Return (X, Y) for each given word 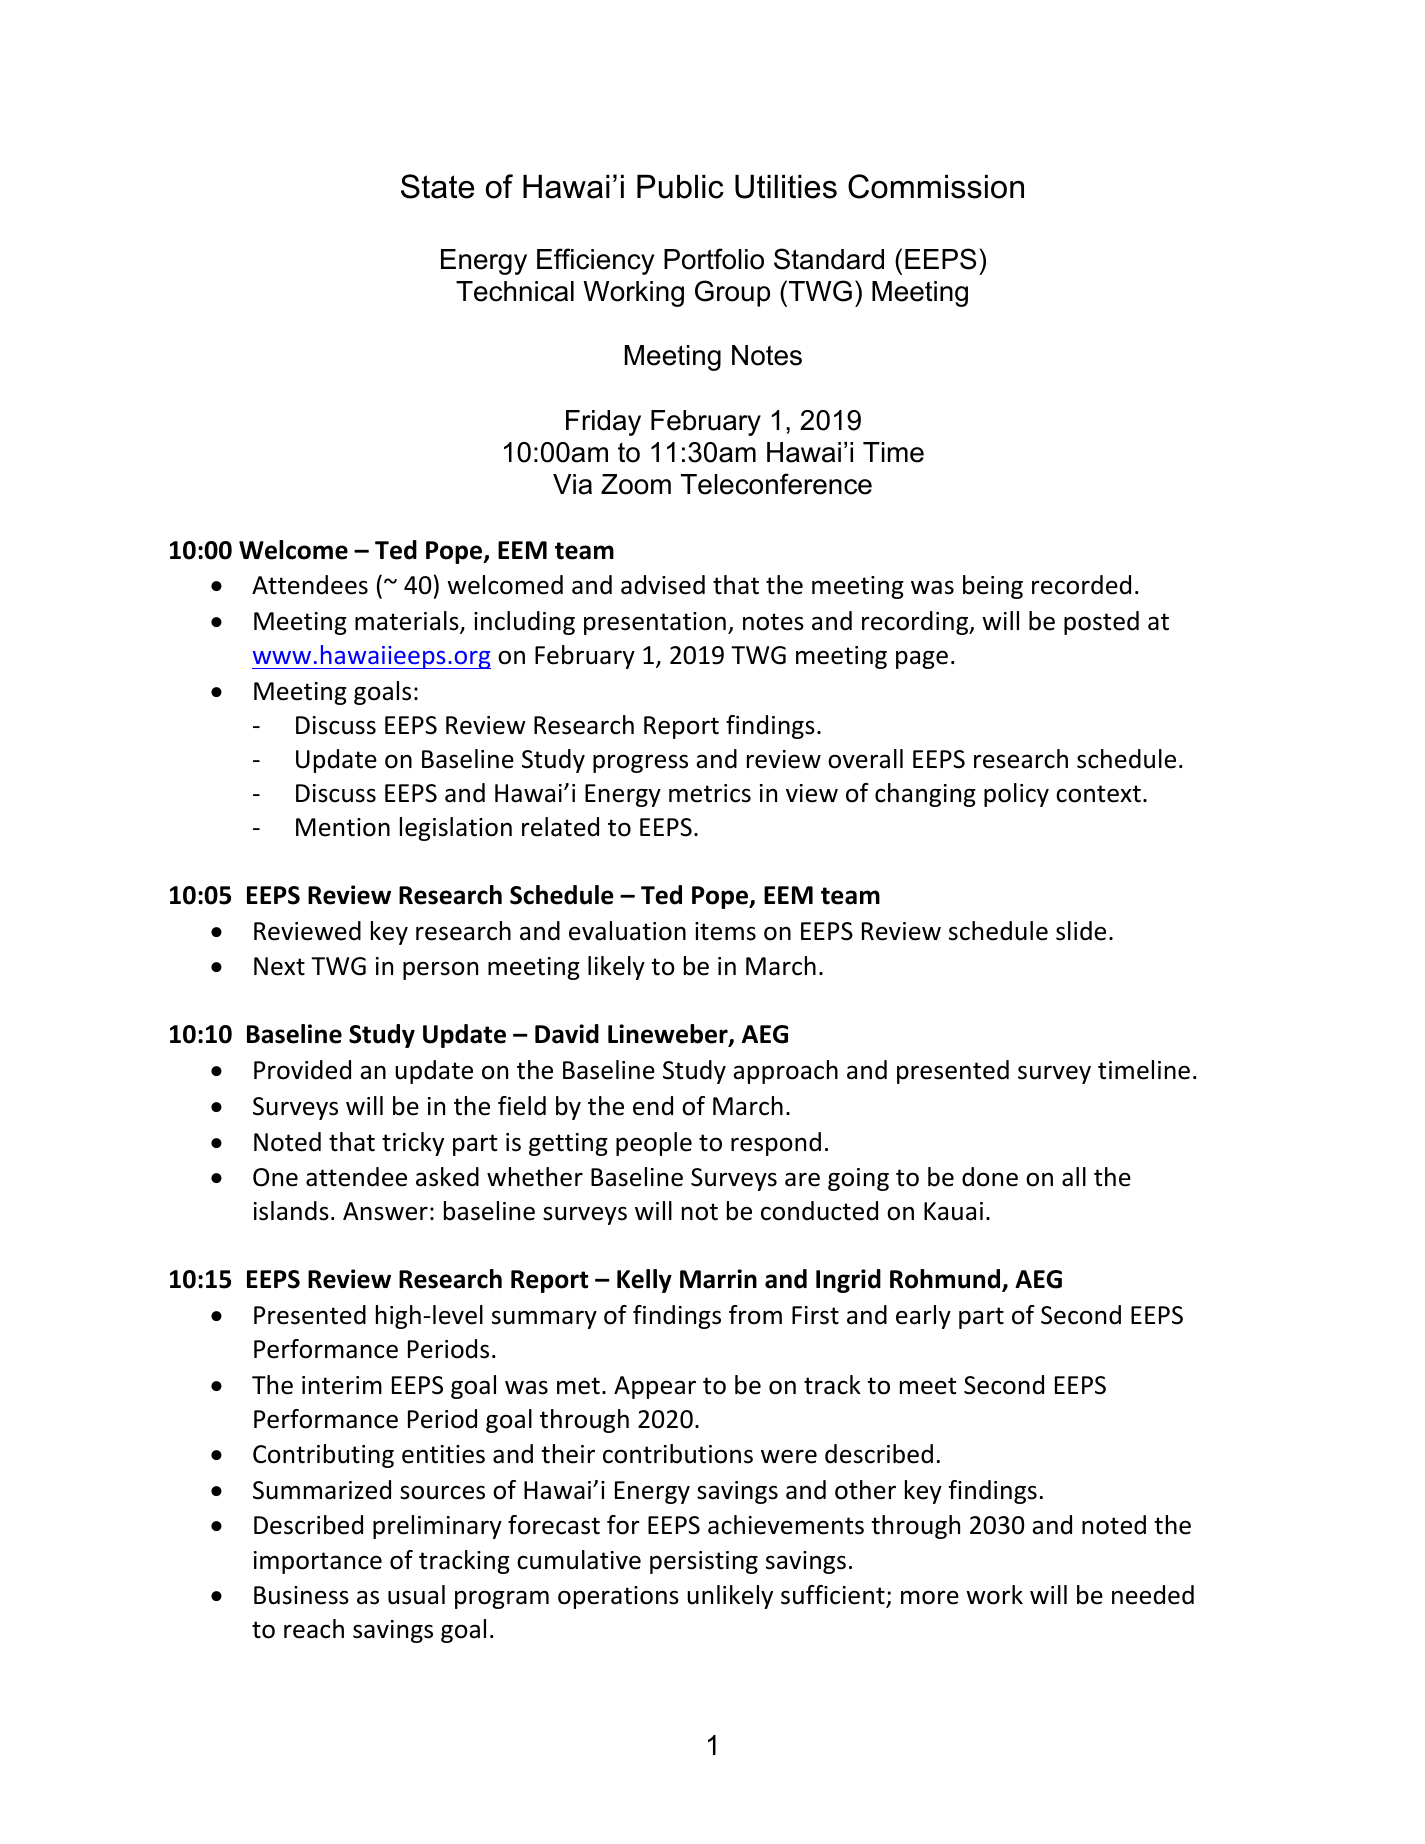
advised (663, 585)
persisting (704, 1562)
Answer (385, 1211)
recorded (1081, 585)
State (437, 186)
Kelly (644, 1281)
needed (1153, 1595)
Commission (936, 186)
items (725, 931)
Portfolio (714, 259)
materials (408, 622)
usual (416, 1595)
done (990, 1177)
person (440, 970)
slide (1081, 931)
